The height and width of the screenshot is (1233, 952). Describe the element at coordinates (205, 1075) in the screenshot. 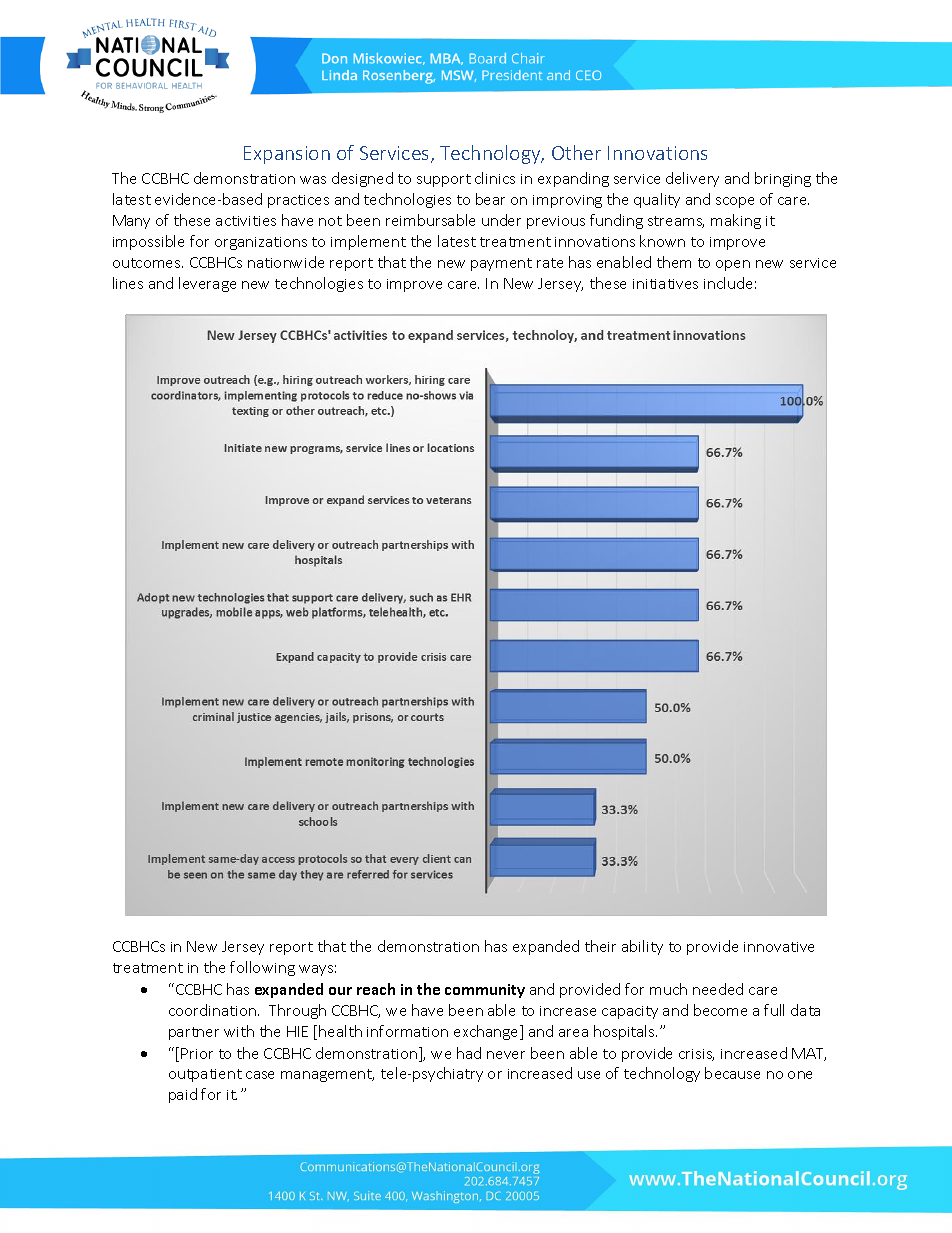

I see `outpatient` at that location.
